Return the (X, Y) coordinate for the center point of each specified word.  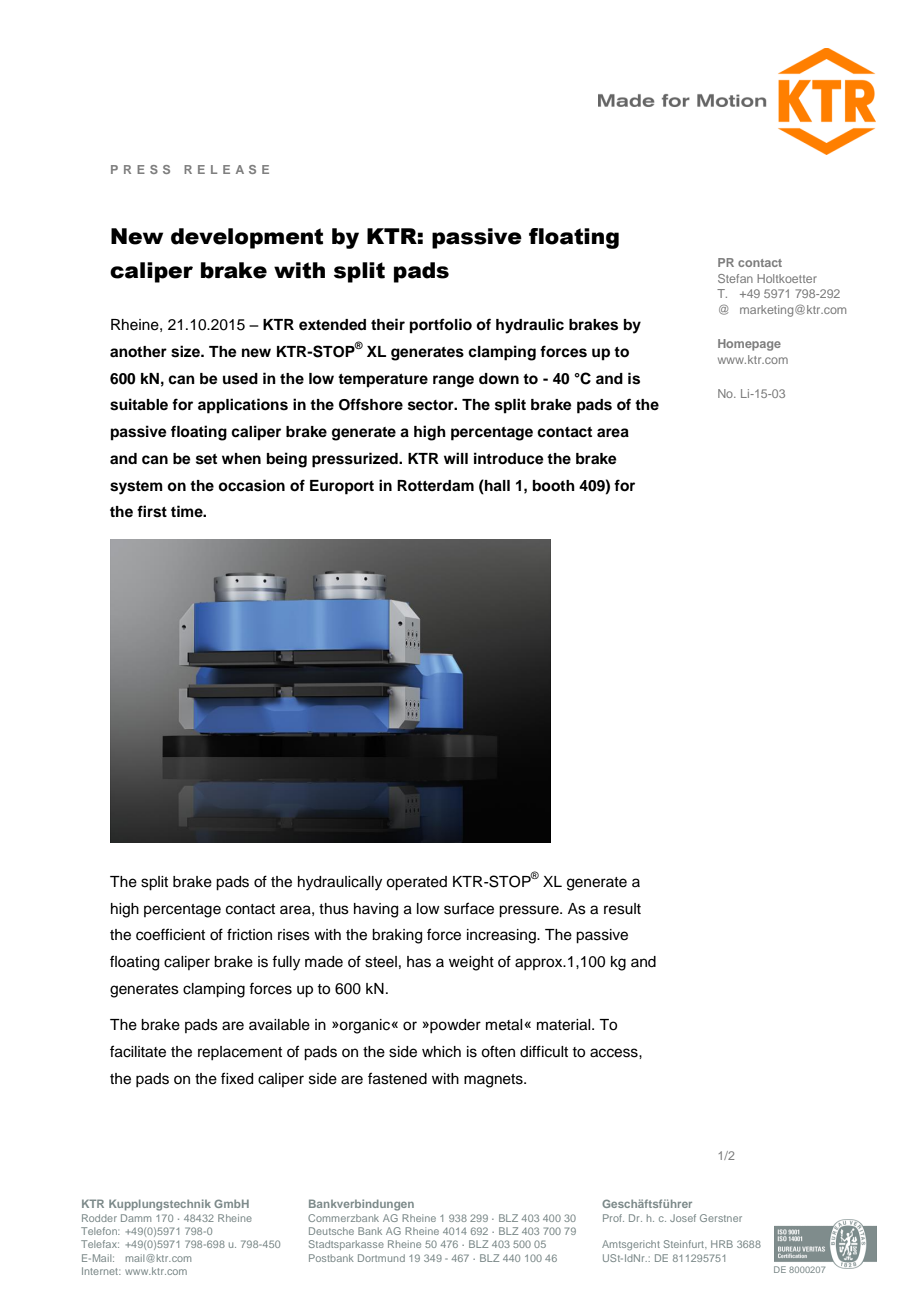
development (247, 238)
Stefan (735, 278)
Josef (683, 1218)
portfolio (441, 326)
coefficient (170, 934)
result (622, 909)
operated (416, 883)
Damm (136, 1218)
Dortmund (381, 1258)
